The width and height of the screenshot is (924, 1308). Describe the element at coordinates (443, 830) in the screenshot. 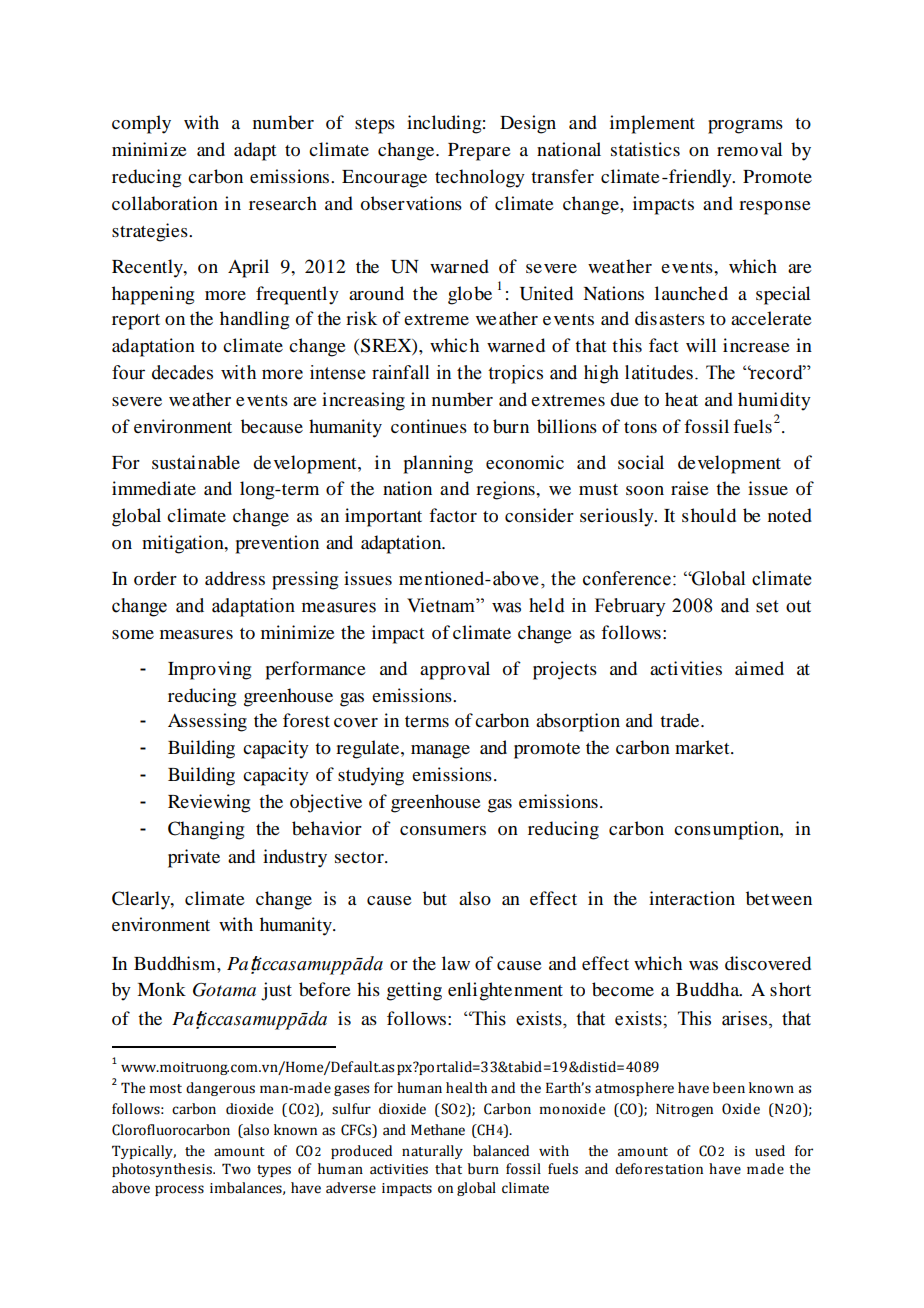

I see `consumers` at that location.
